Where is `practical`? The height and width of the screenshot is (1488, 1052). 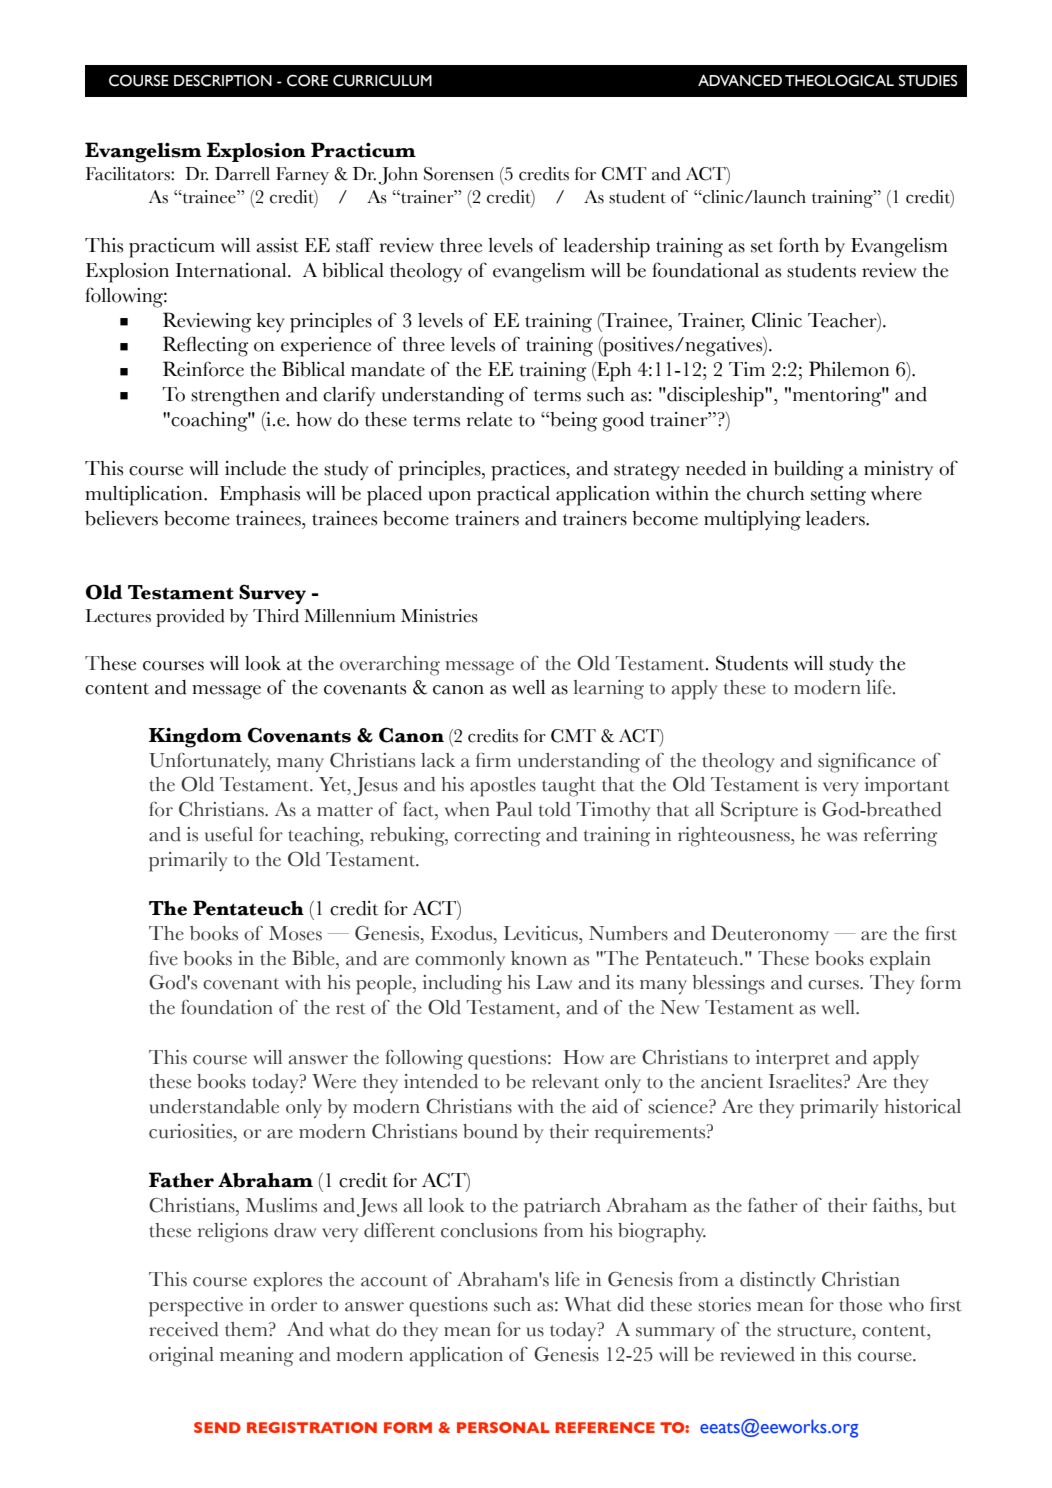
practical is located at coordinates (513, 496).
